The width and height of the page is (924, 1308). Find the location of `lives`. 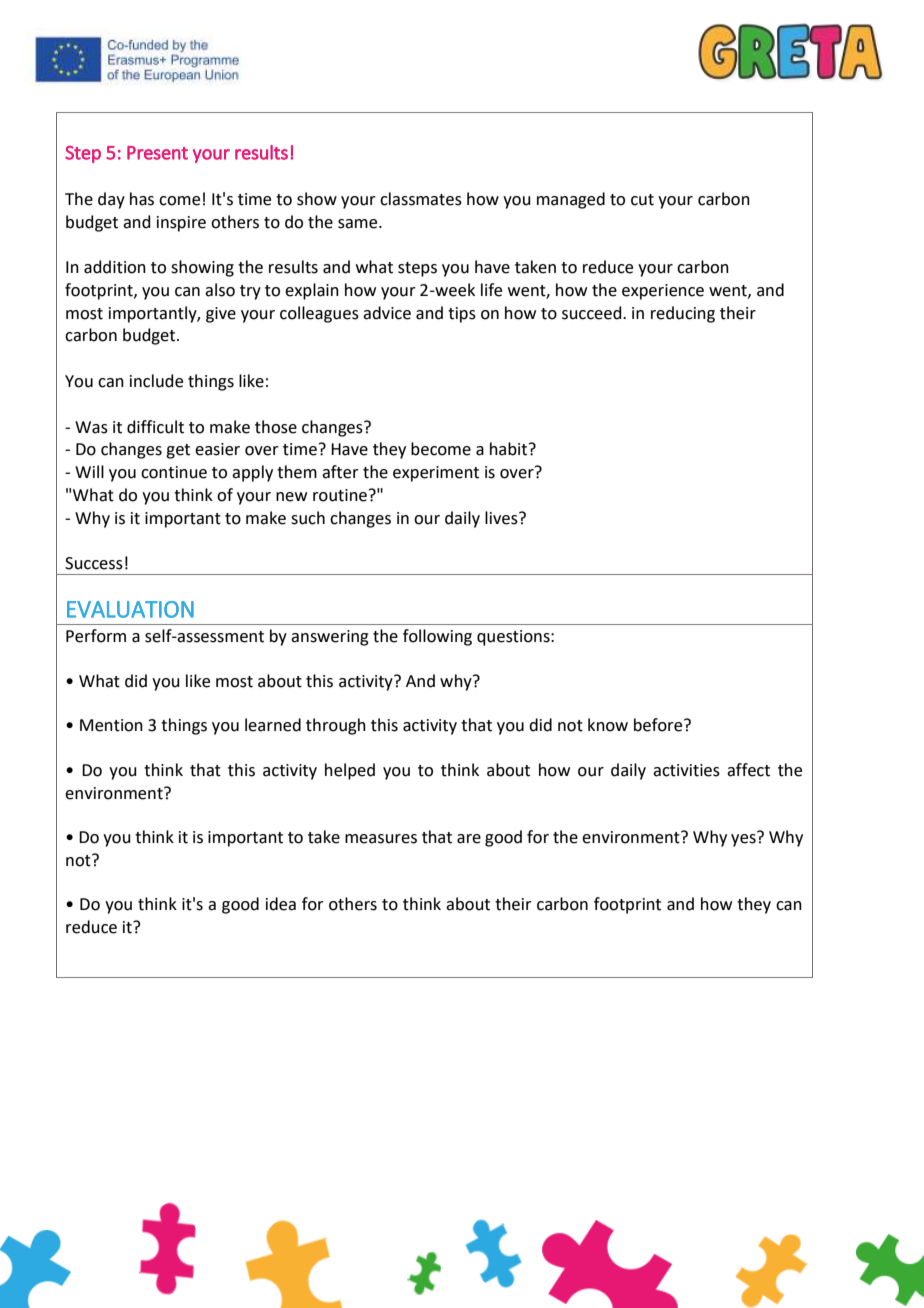

lives is located at coordinates (502, 518).
